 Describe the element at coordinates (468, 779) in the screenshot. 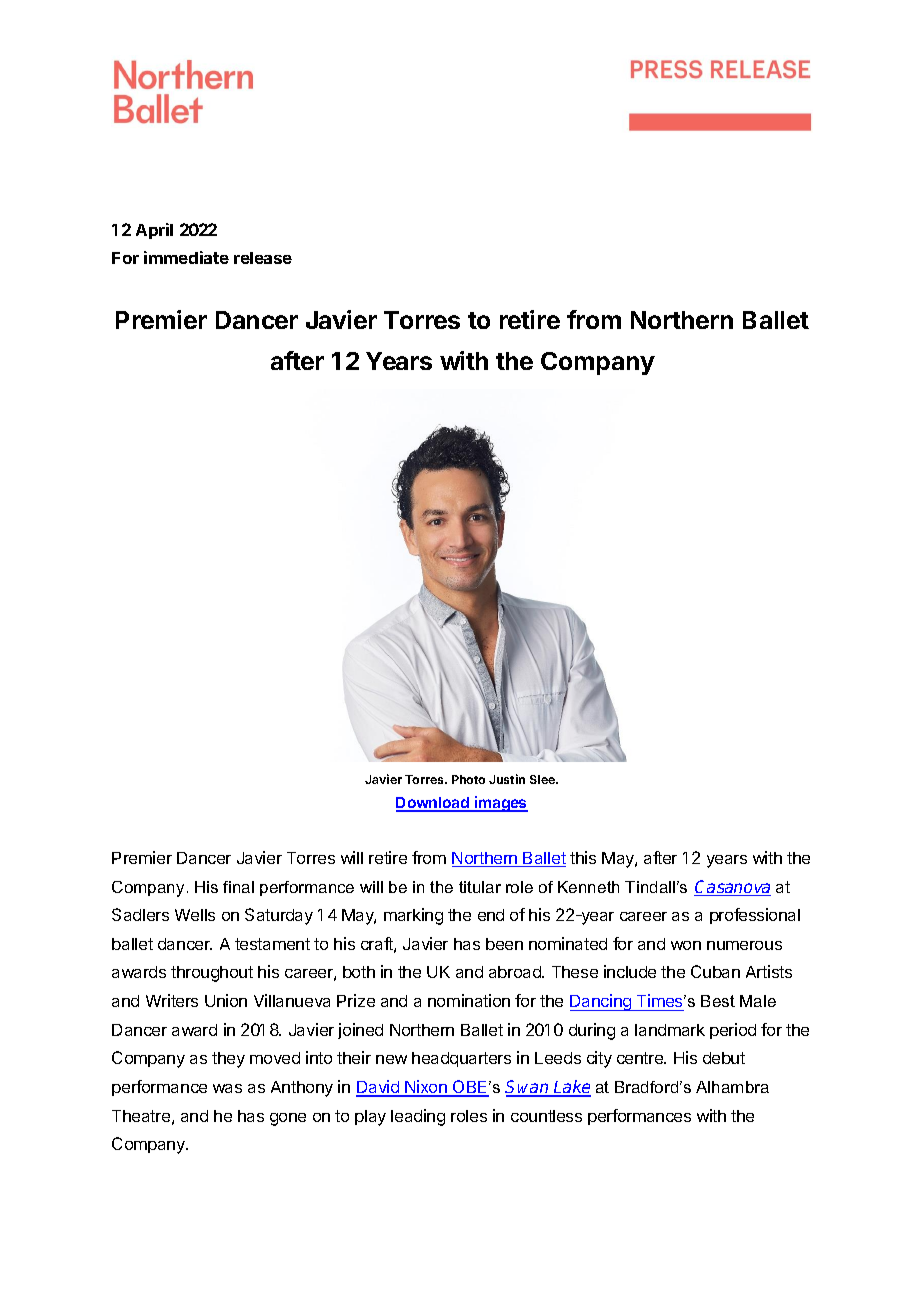

I see `Photo` at that location.
